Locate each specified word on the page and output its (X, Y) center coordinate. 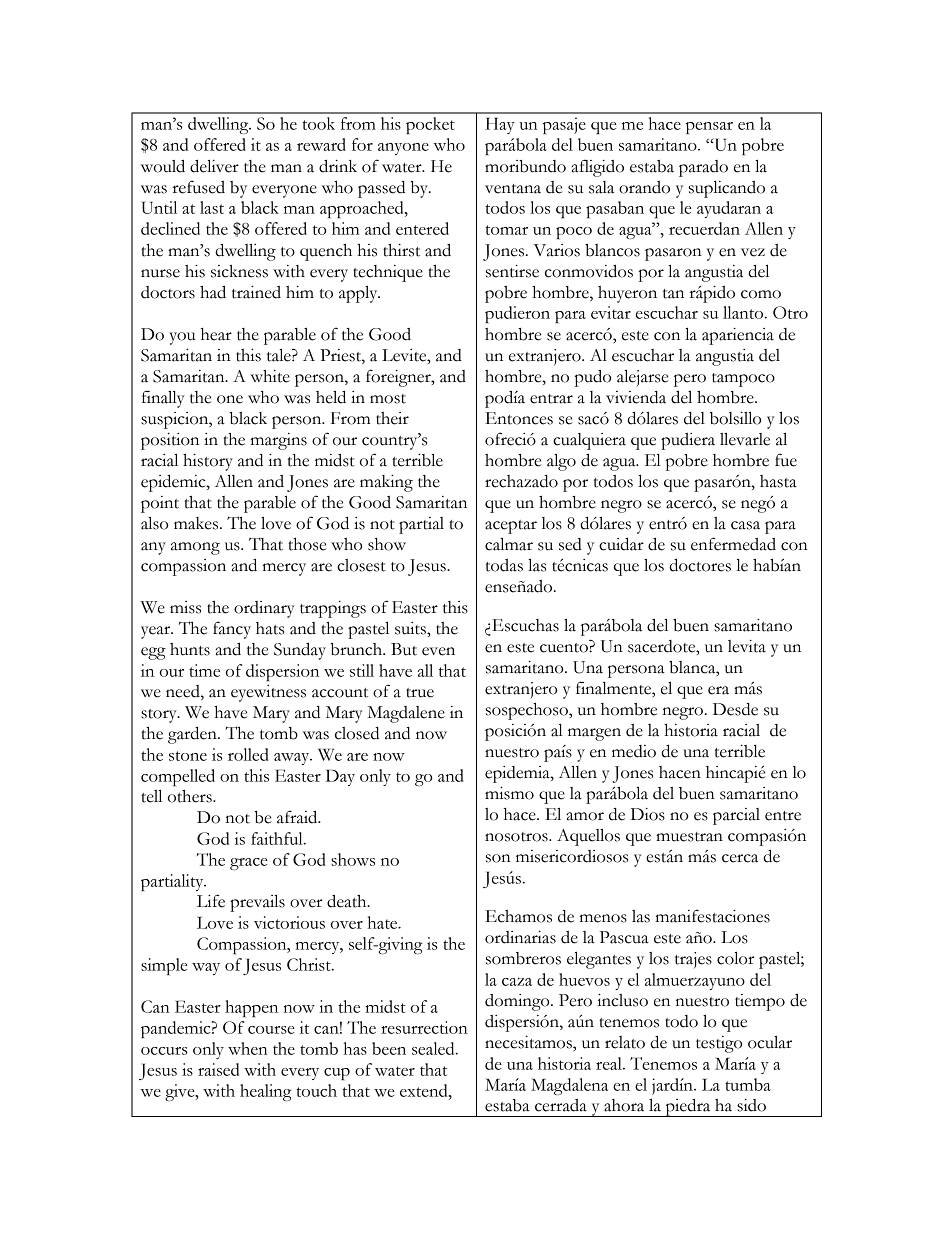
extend (425, 1090)
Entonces (519, 418)
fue (786, 460)
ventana (513, 189)
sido (751, 1105)
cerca (740, 858)
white (270, 376)
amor (585, 816)
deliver (214, 166)
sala (601, 187)
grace (248, 864)
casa (745, 525)
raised (218, 1069)
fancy (232, 630)
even (438, 651)
